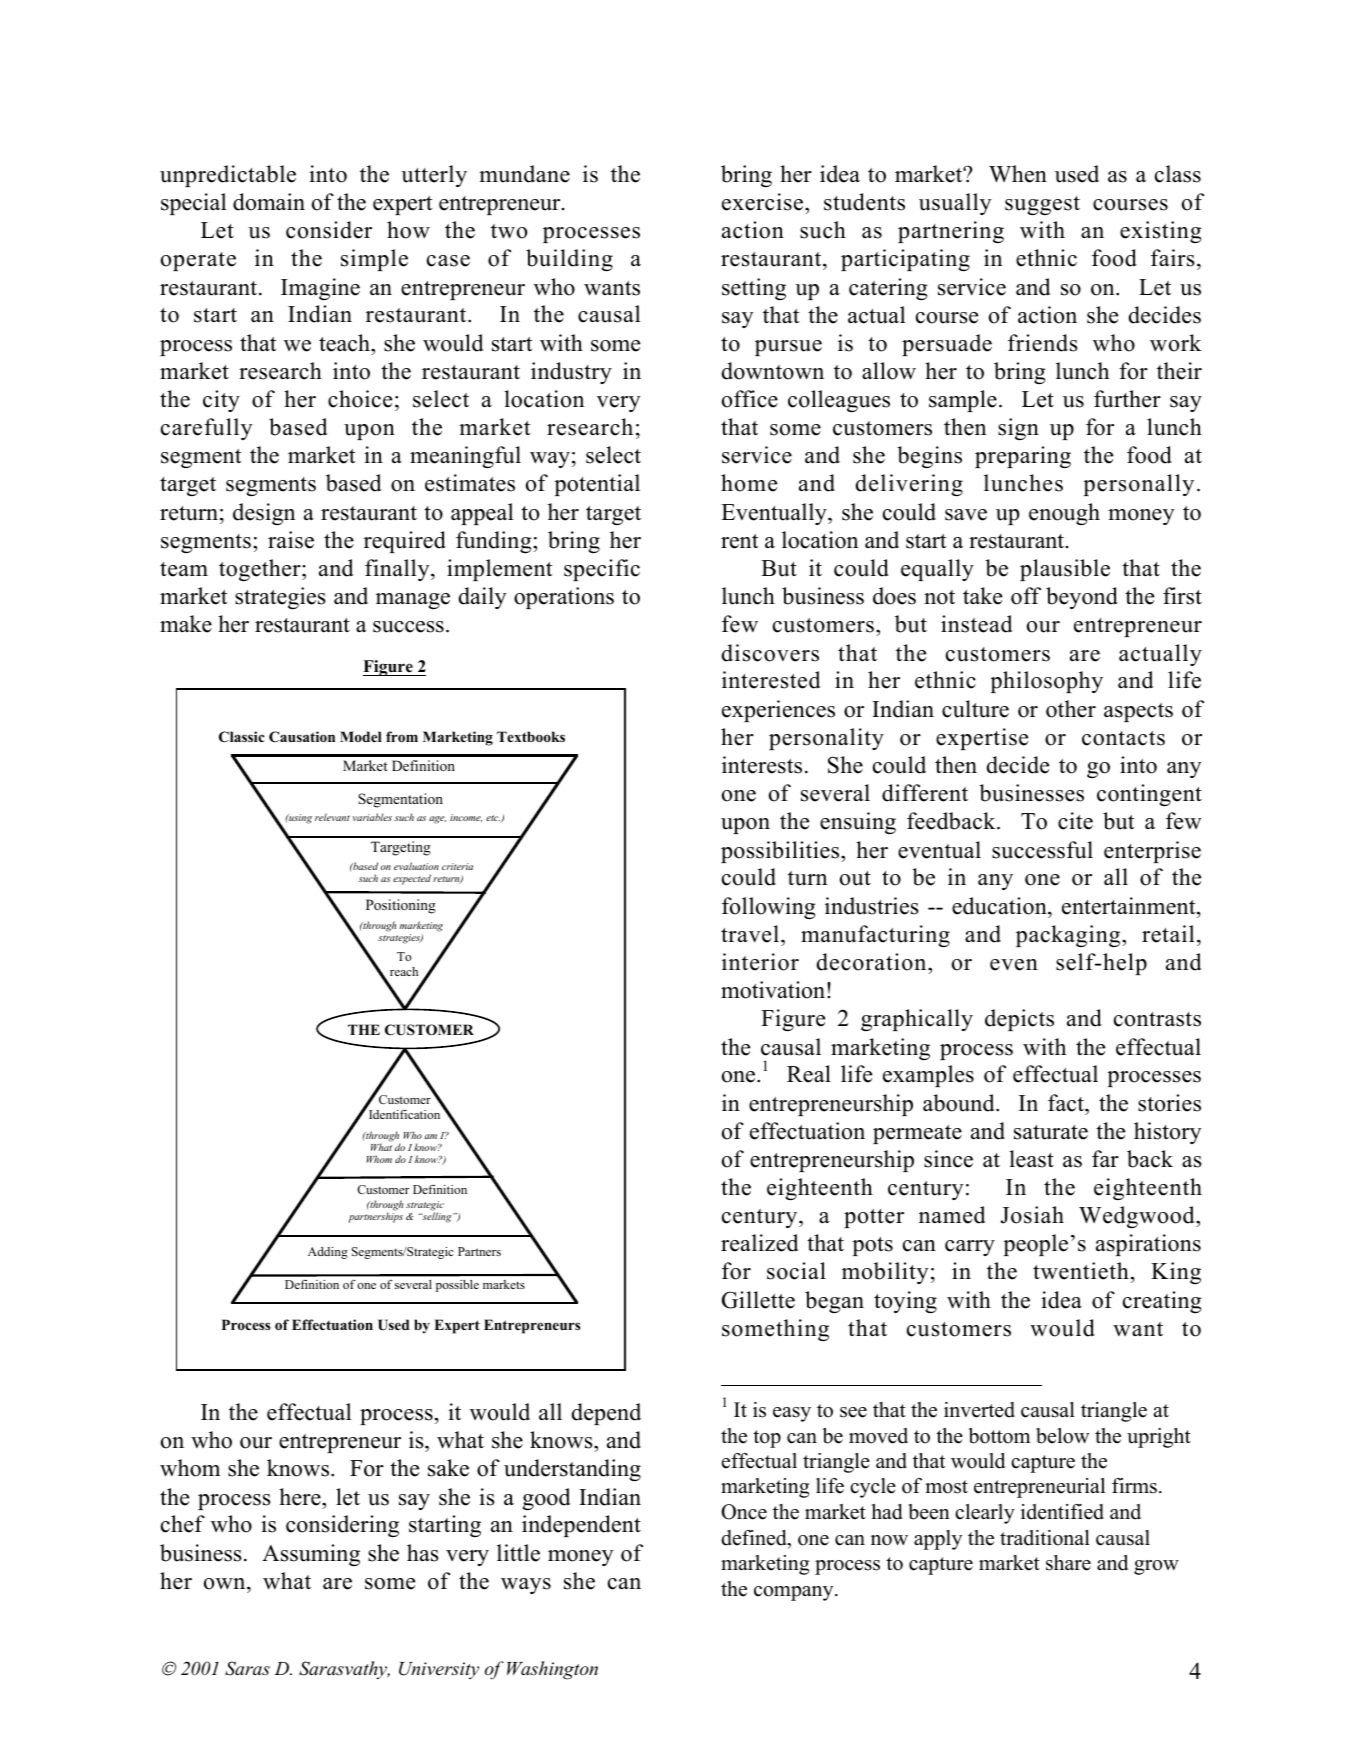 The width and height of the image is (1362, 1762). Describe the element at coordinates (750, 934) in the image. I see `travel` at that location.
